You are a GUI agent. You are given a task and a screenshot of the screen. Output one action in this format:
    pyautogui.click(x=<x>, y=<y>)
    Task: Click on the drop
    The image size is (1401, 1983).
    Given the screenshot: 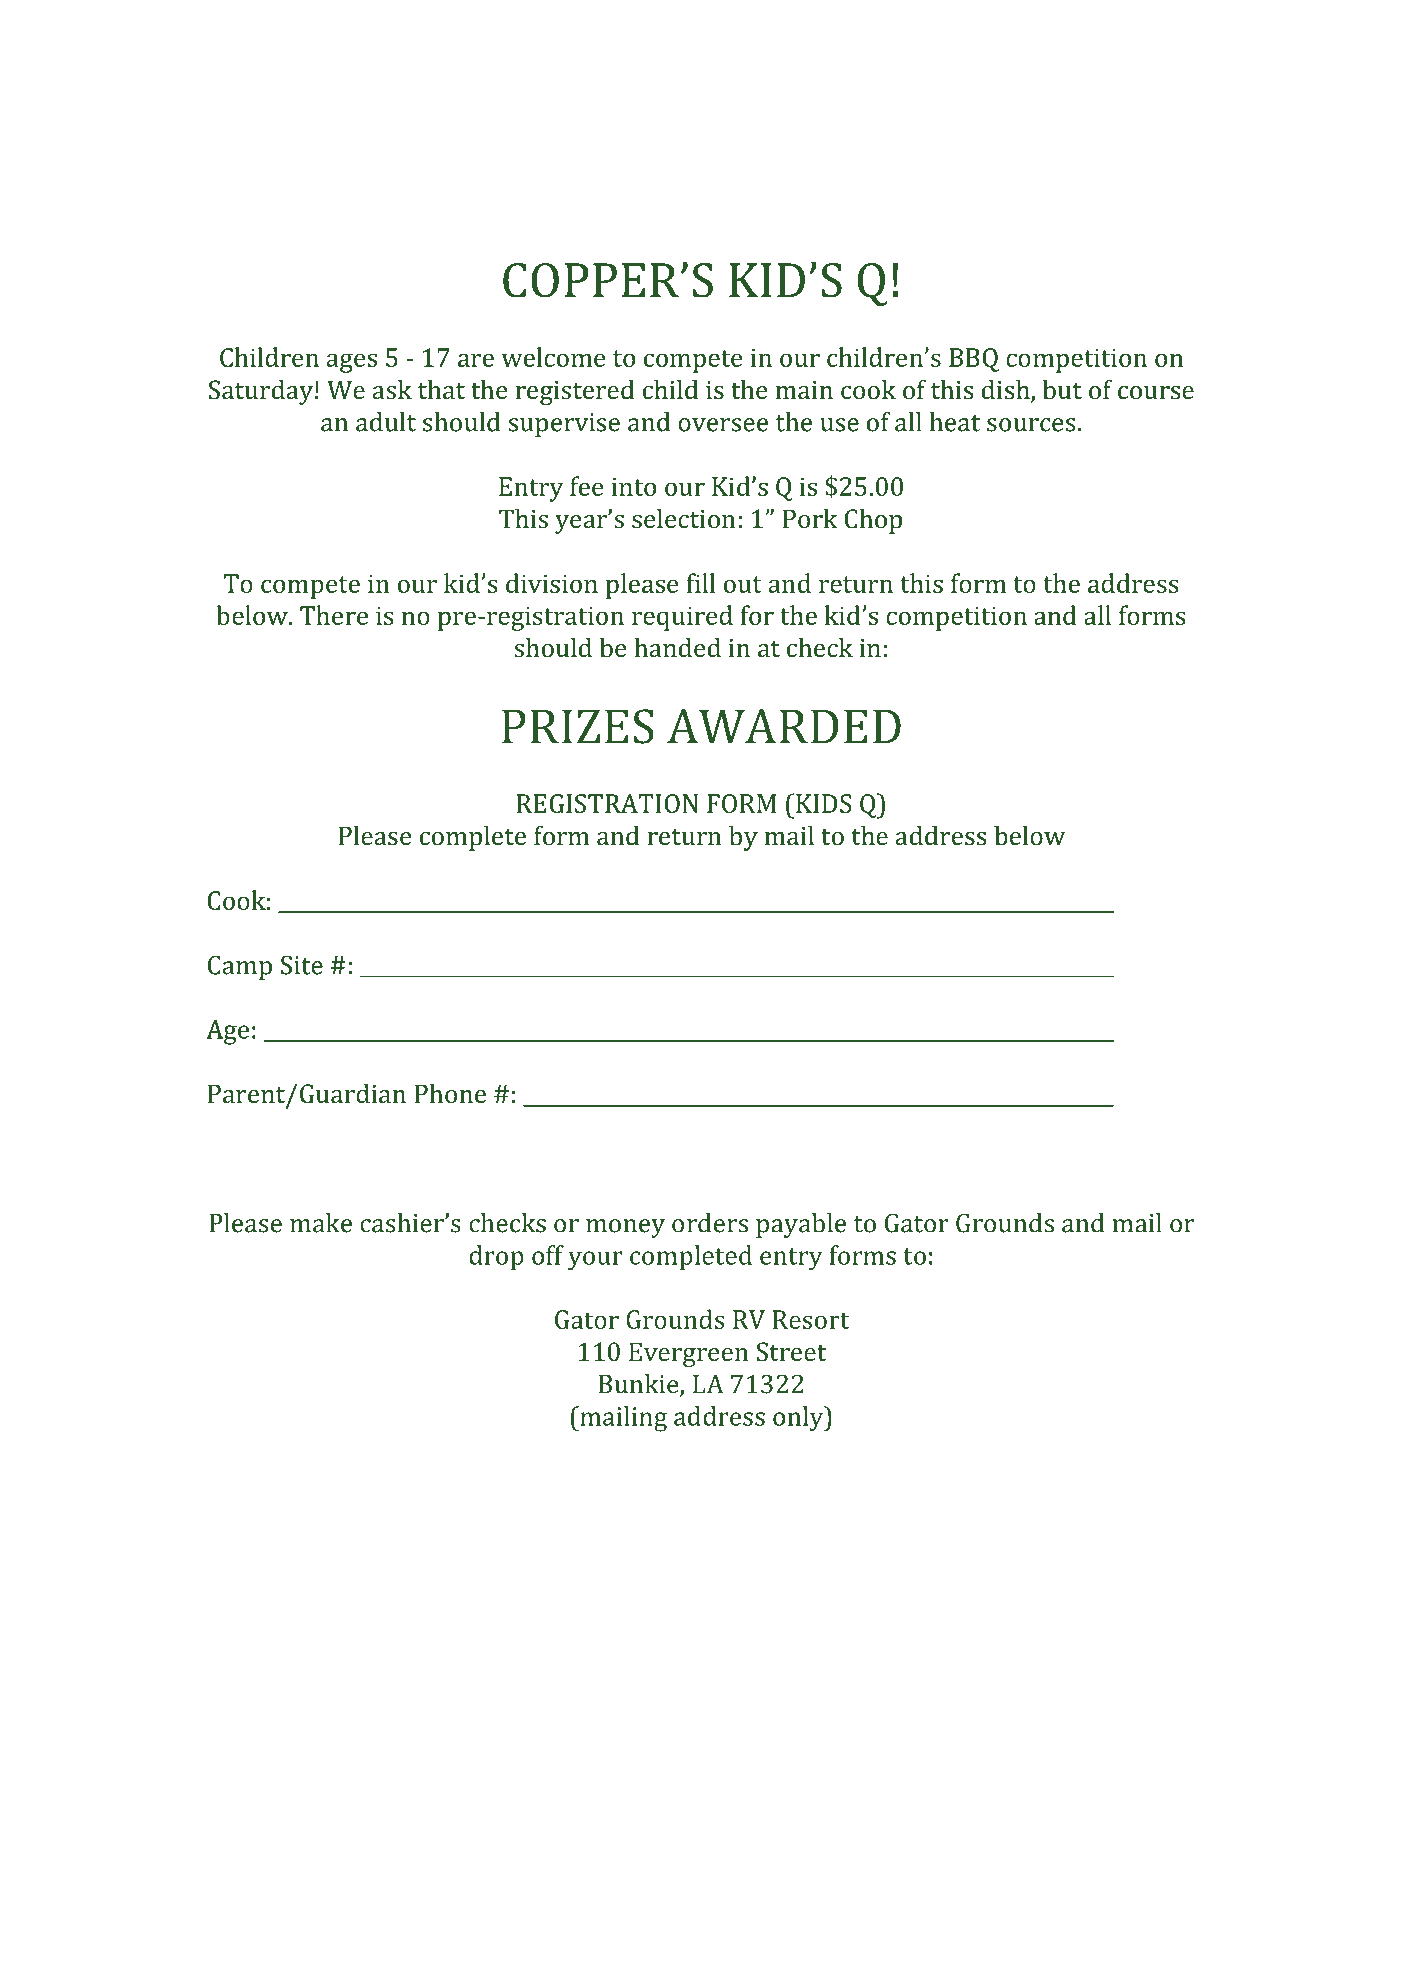 What is the action you would take?
    pyautogui.click(x=496, y=1258)
